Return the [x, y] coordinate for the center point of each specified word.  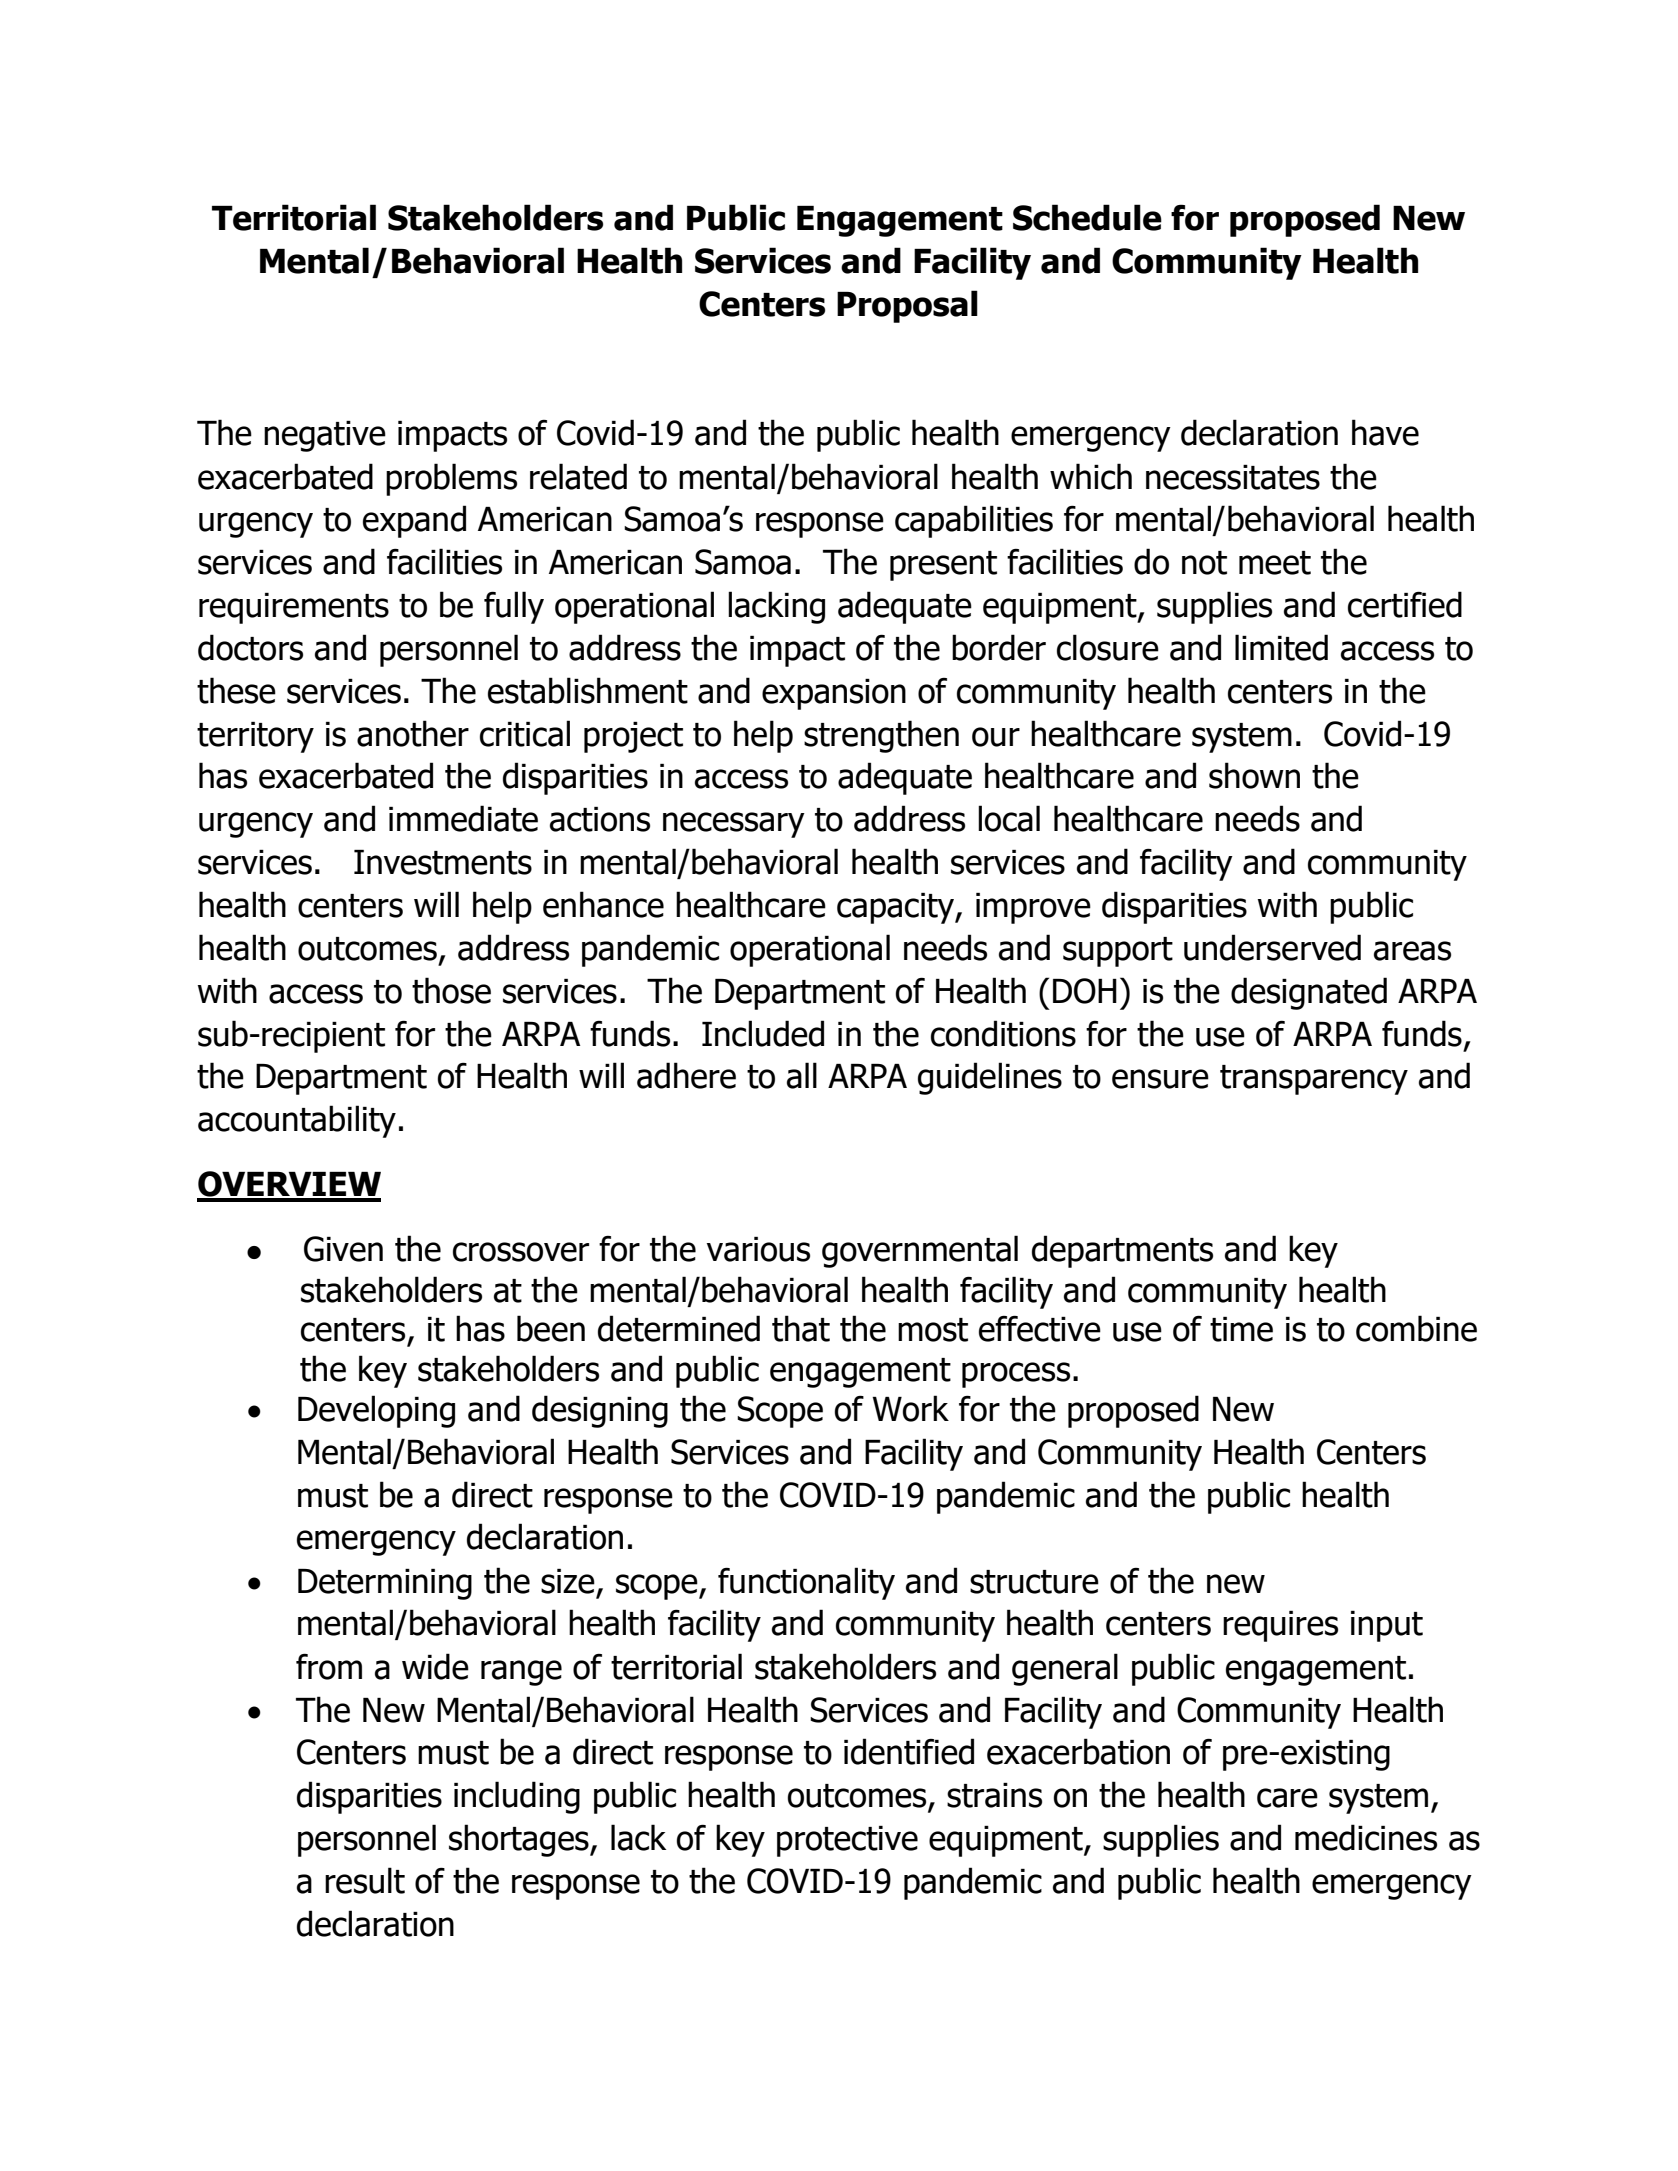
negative [325, 436]
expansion [834, 694]
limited [1281, 647]
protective [847, 1841]
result [365, 1880]
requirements [294, 608]
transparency [1314, 1080]
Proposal [907, 306]
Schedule [1087, 217]
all [802, 1075]
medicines [1366, 1837]
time [1241, 1329]
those [451, 990]
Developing [376, 1411]
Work [910, 1408]
